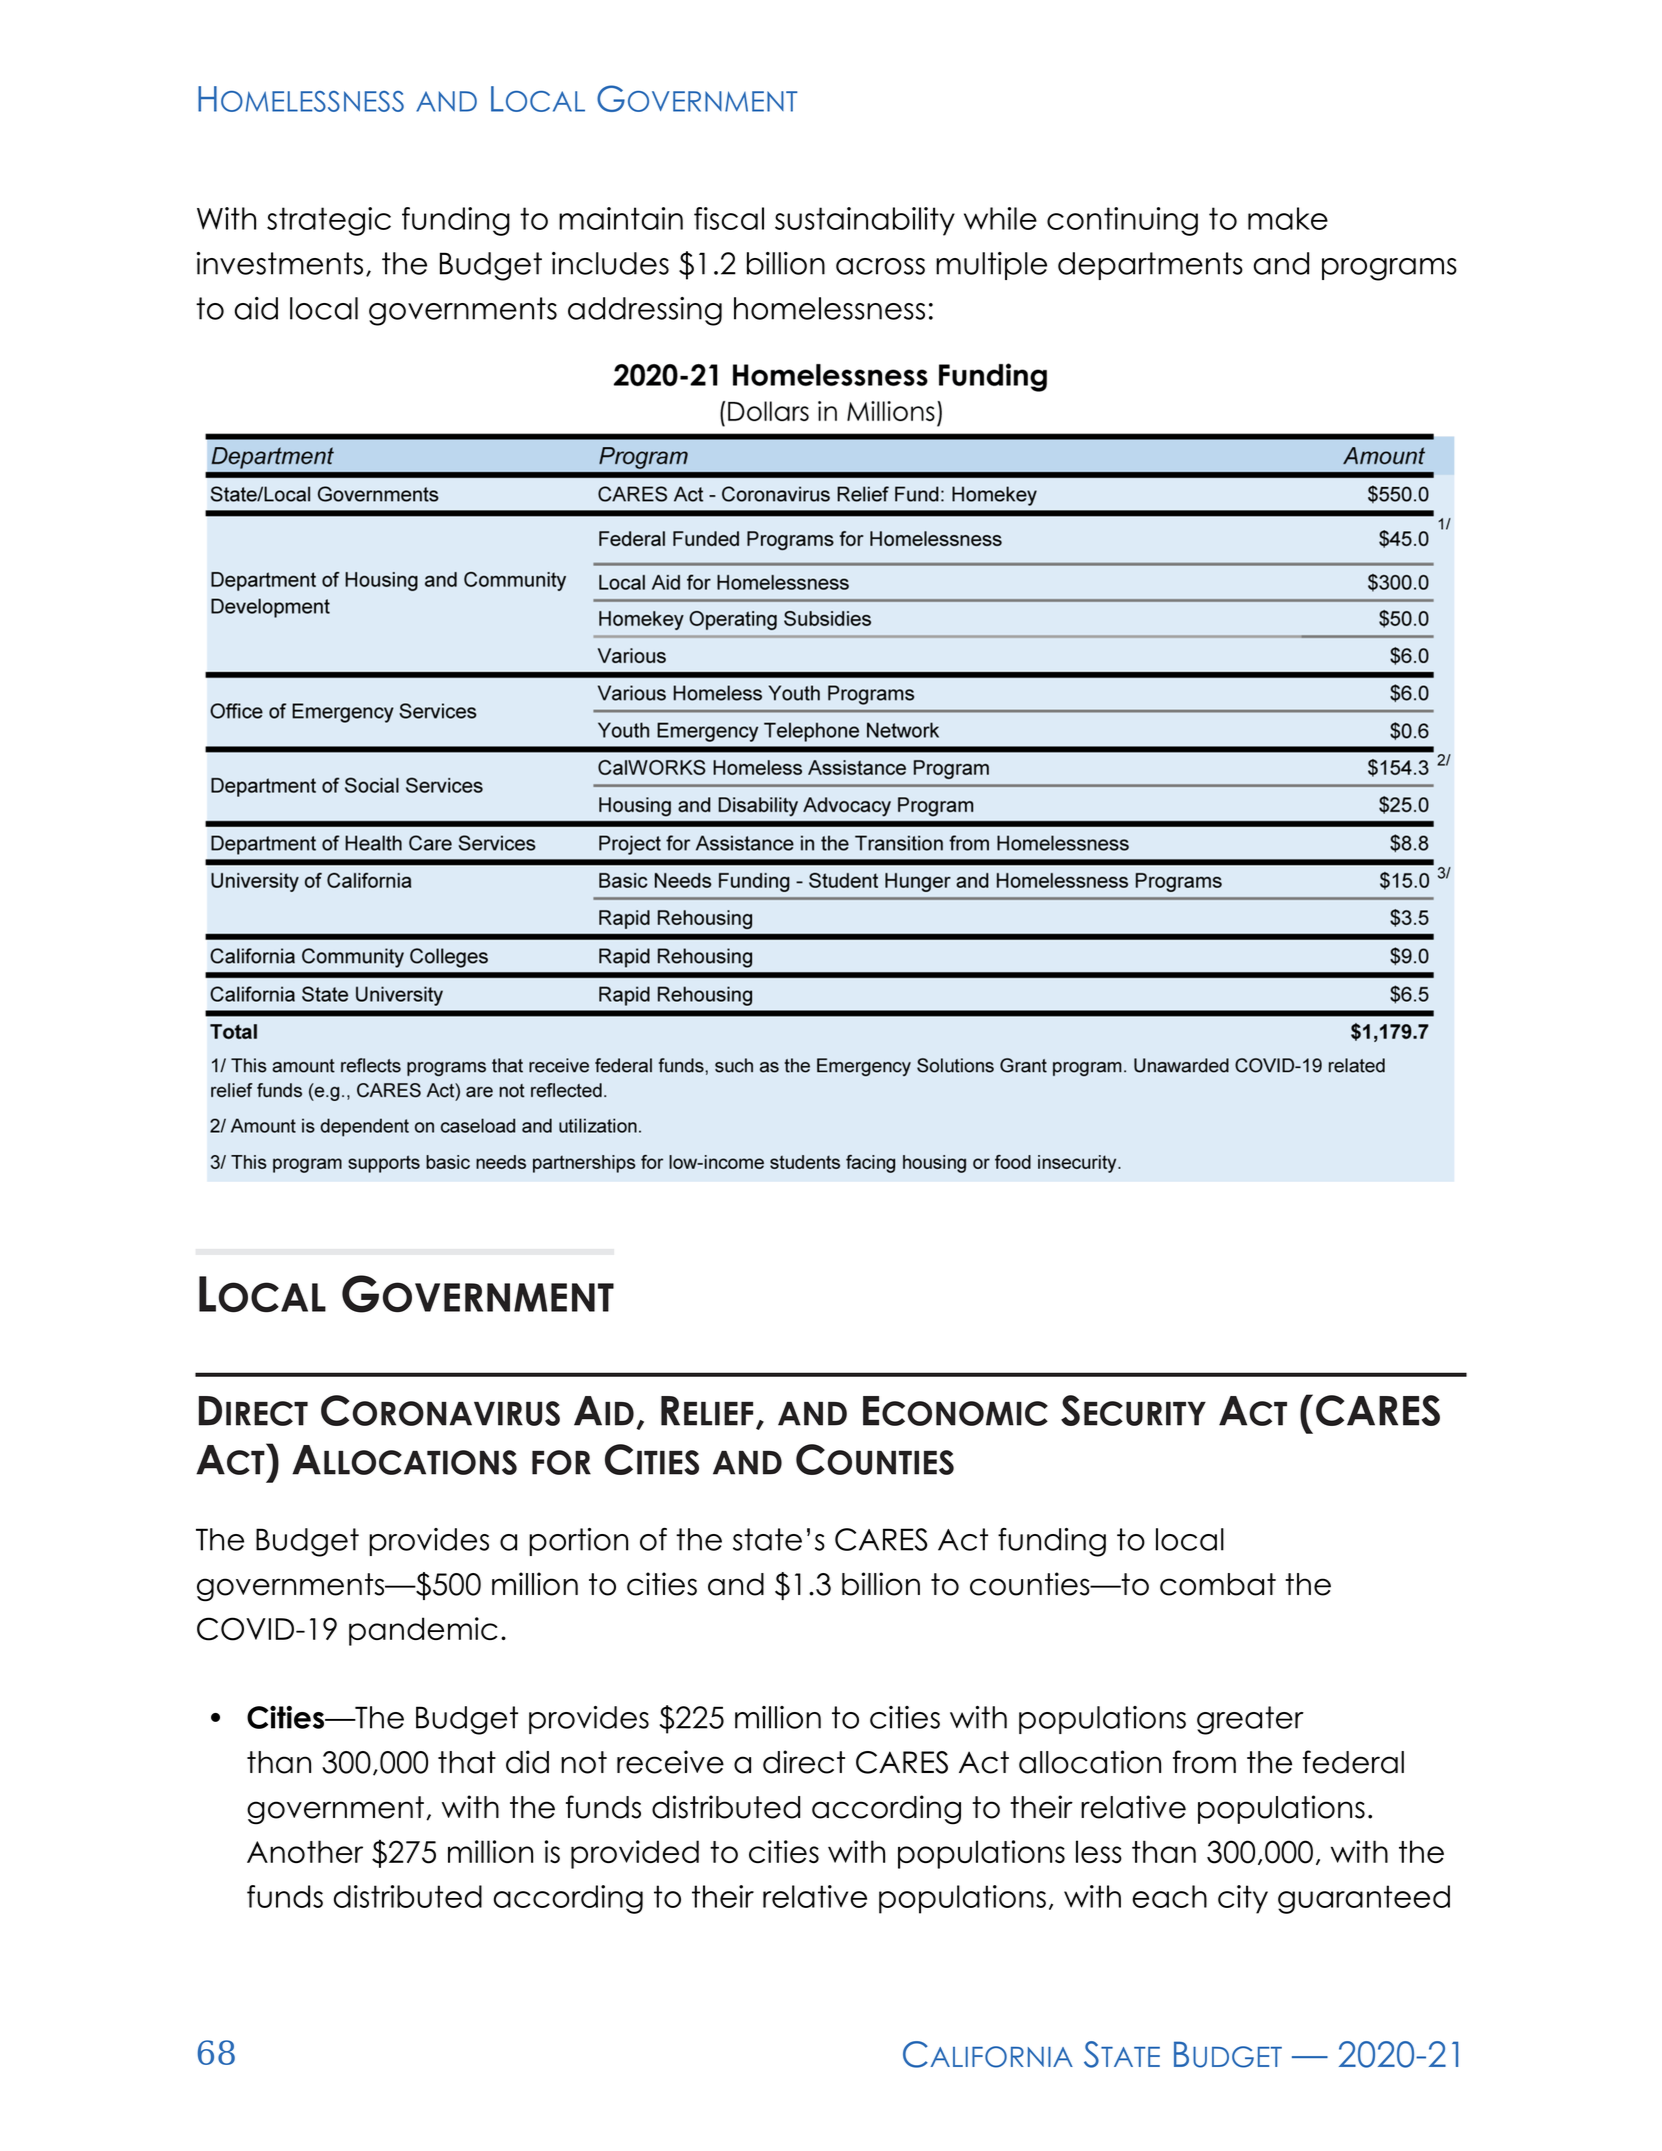 The height and width of the page is (2151, 1662). Describe the element at coordinates (1218, 1584) in the page. I see `combat` at that location.
